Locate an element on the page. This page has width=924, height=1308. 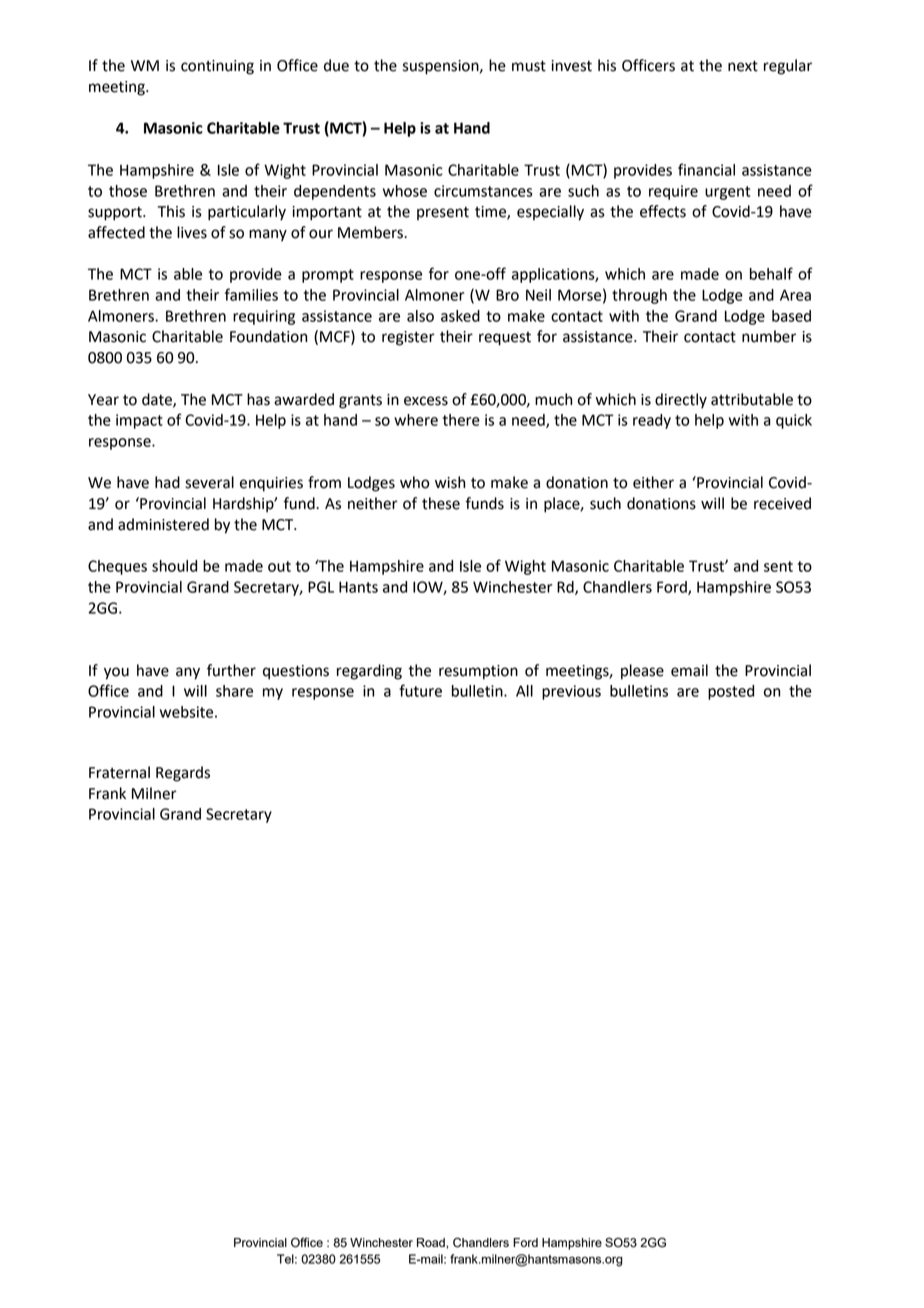
received is located at coordinates (782, 503).
